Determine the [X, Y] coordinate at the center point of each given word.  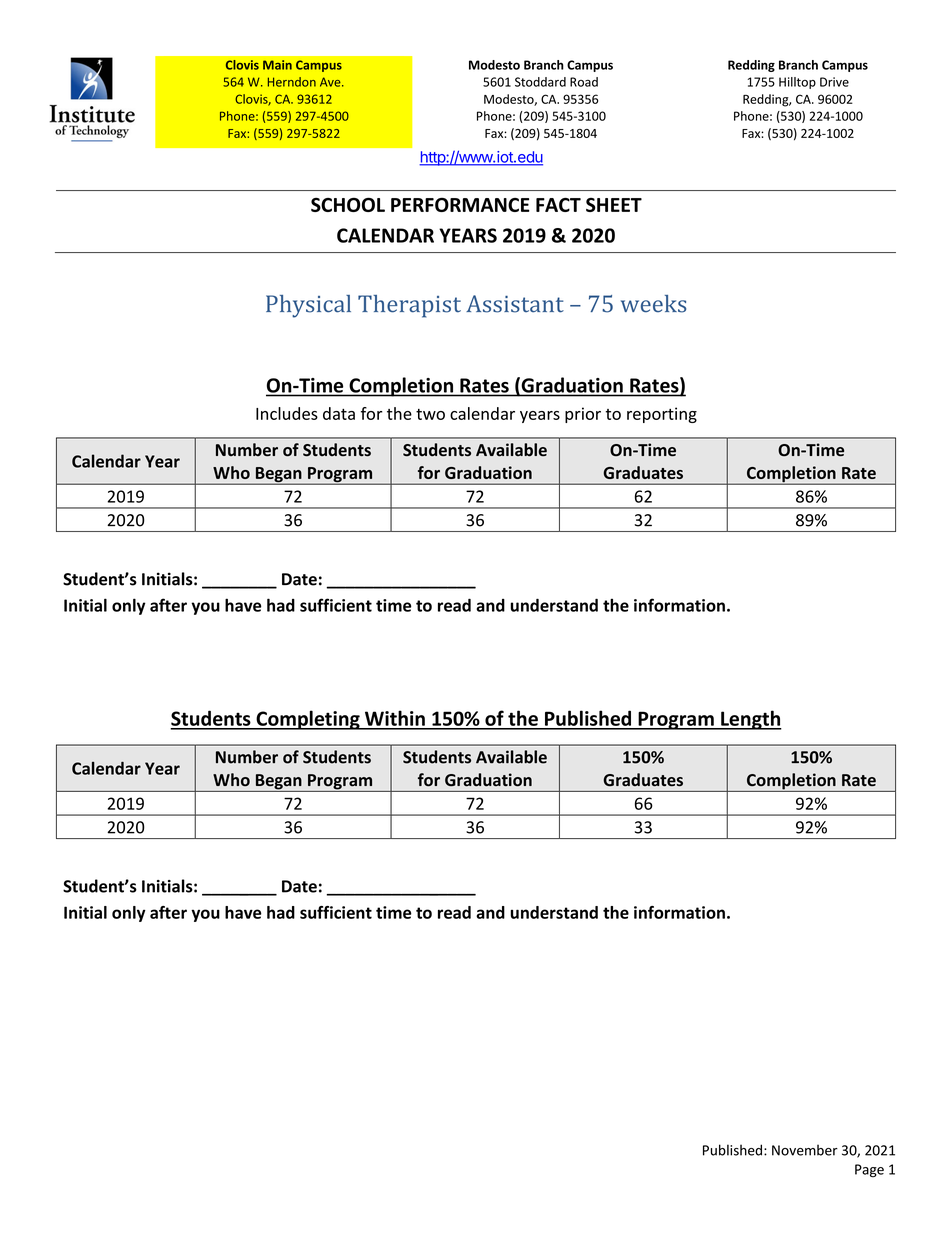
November [805, 1150]
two [430, 414]
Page [869, 1171]
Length [750, 720]
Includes [287, 413]
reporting [662, 415]
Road [584, 82]
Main [277, 65]
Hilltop [797, 83]
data [339, 413]
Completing [308, 720]
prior [583, 415]
